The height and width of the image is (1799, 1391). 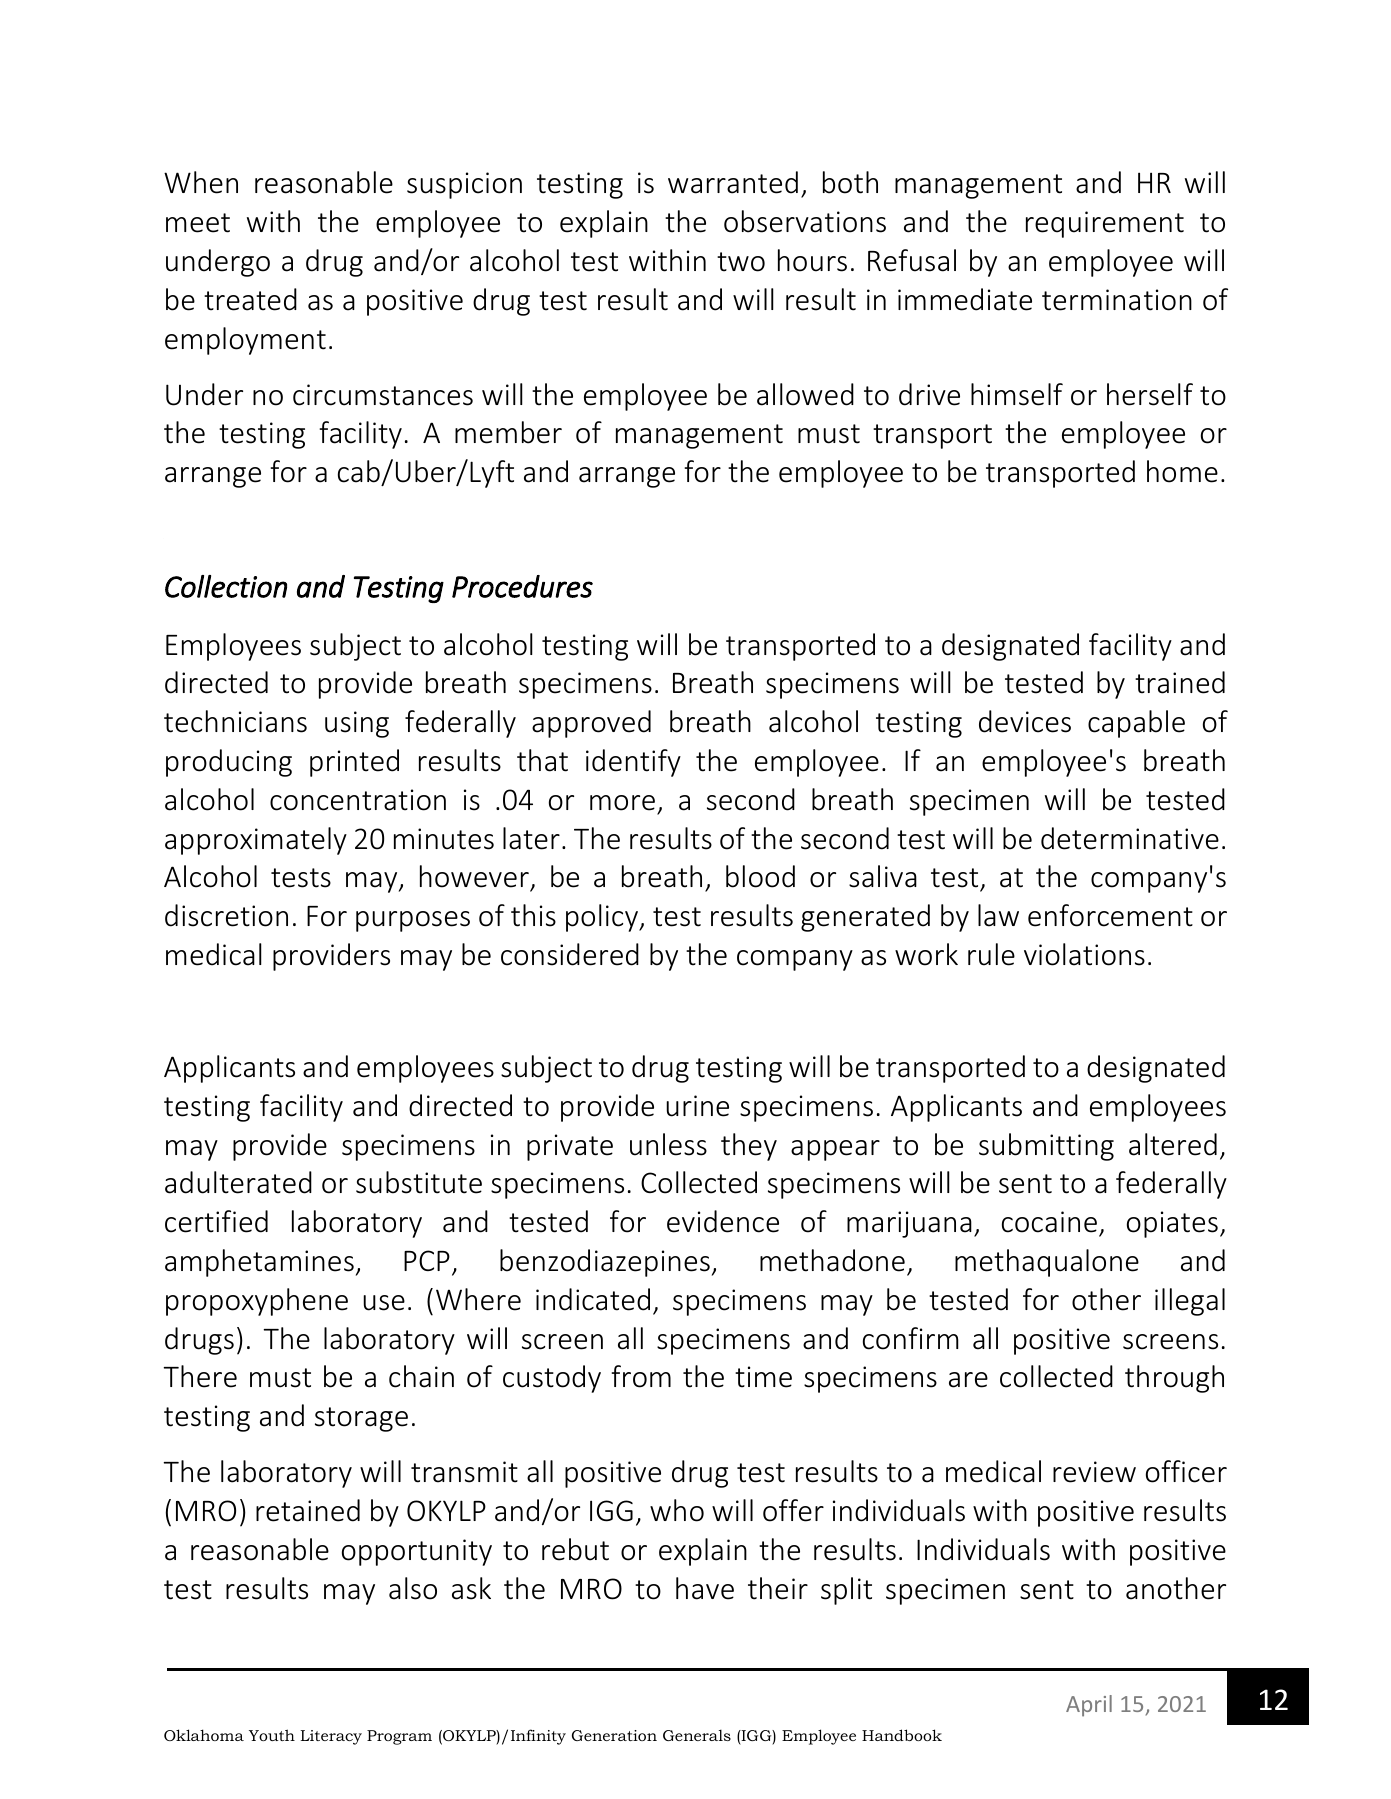 What do you see at coordinates (603, 918) in the image?
I see `policy` at bounding box center [603, 918].
